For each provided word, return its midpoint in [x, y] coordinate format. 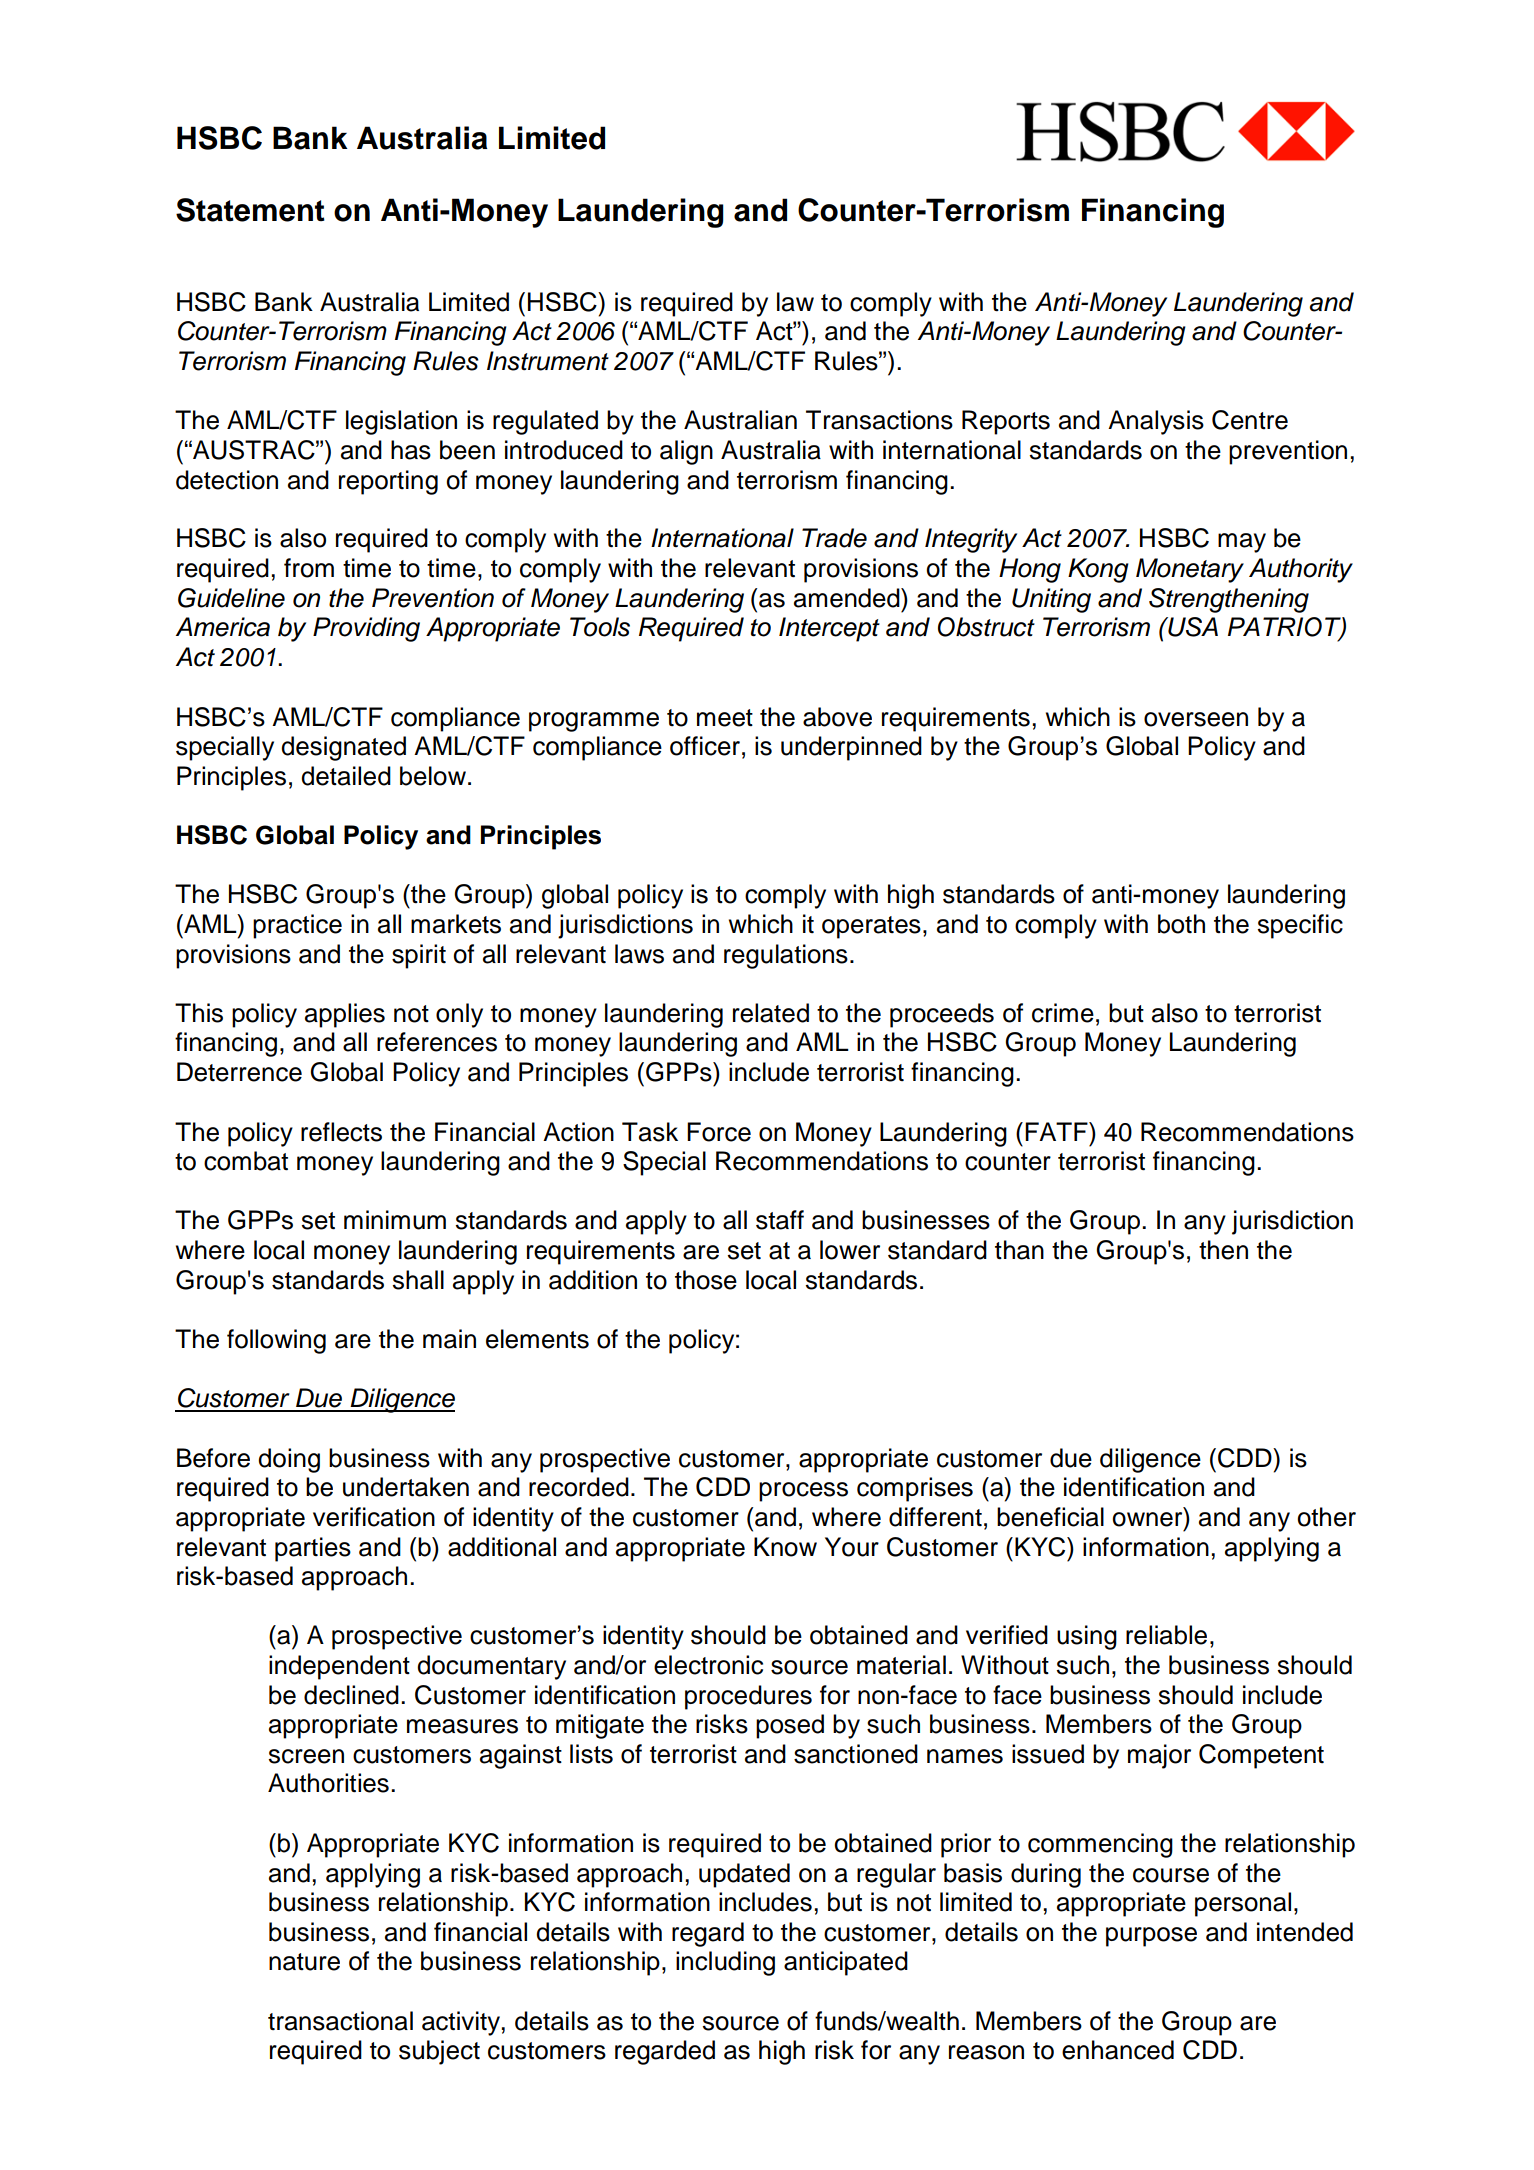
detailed [346, 776]
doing [289, 1460]
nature [304, 1962]
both [1181, 924]
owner [1148, 1520]
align [686, 452]
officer [705, 746]
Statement [250, 210]
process [803, 1492]
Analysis [1156, 422]
